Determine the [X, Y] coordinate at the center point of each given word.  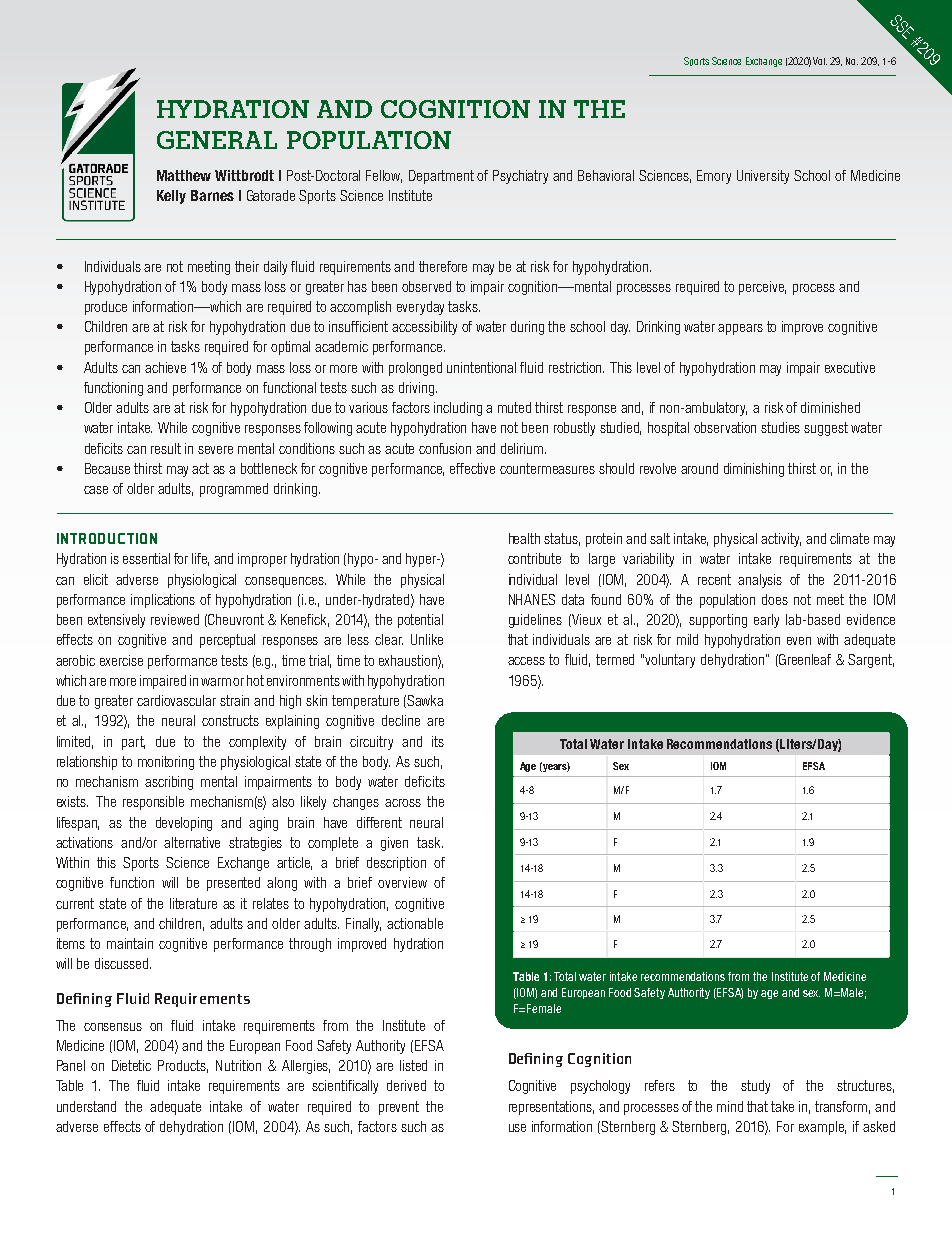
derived [406, 1085]
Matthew [184, 175]
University [763, 177]
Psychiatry [520, 177]
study [755, 1087]
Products [183, 1066]
